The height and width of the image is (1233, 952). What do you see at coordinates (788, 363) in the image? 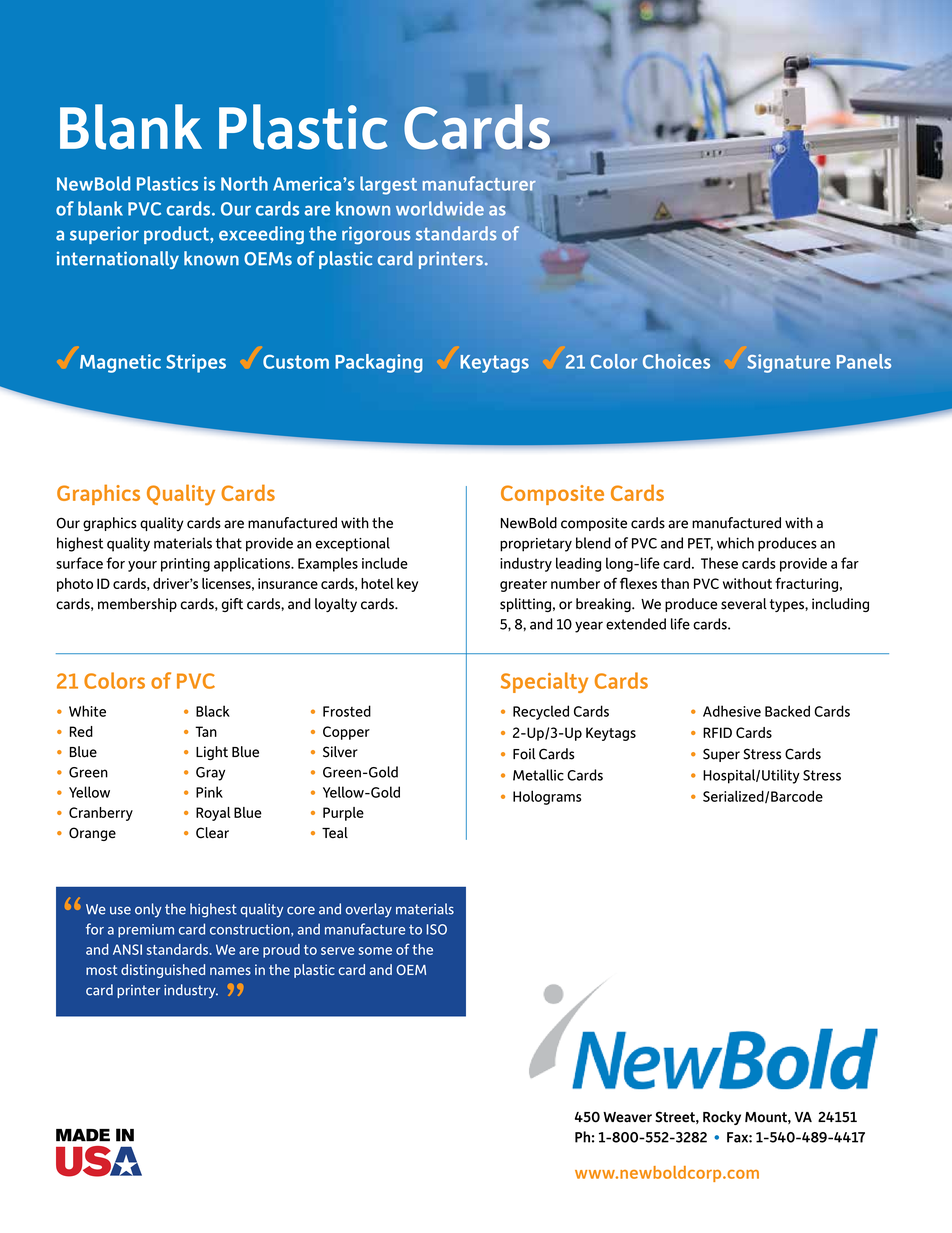
I see `Signature` at bounding box center [788, 363].
